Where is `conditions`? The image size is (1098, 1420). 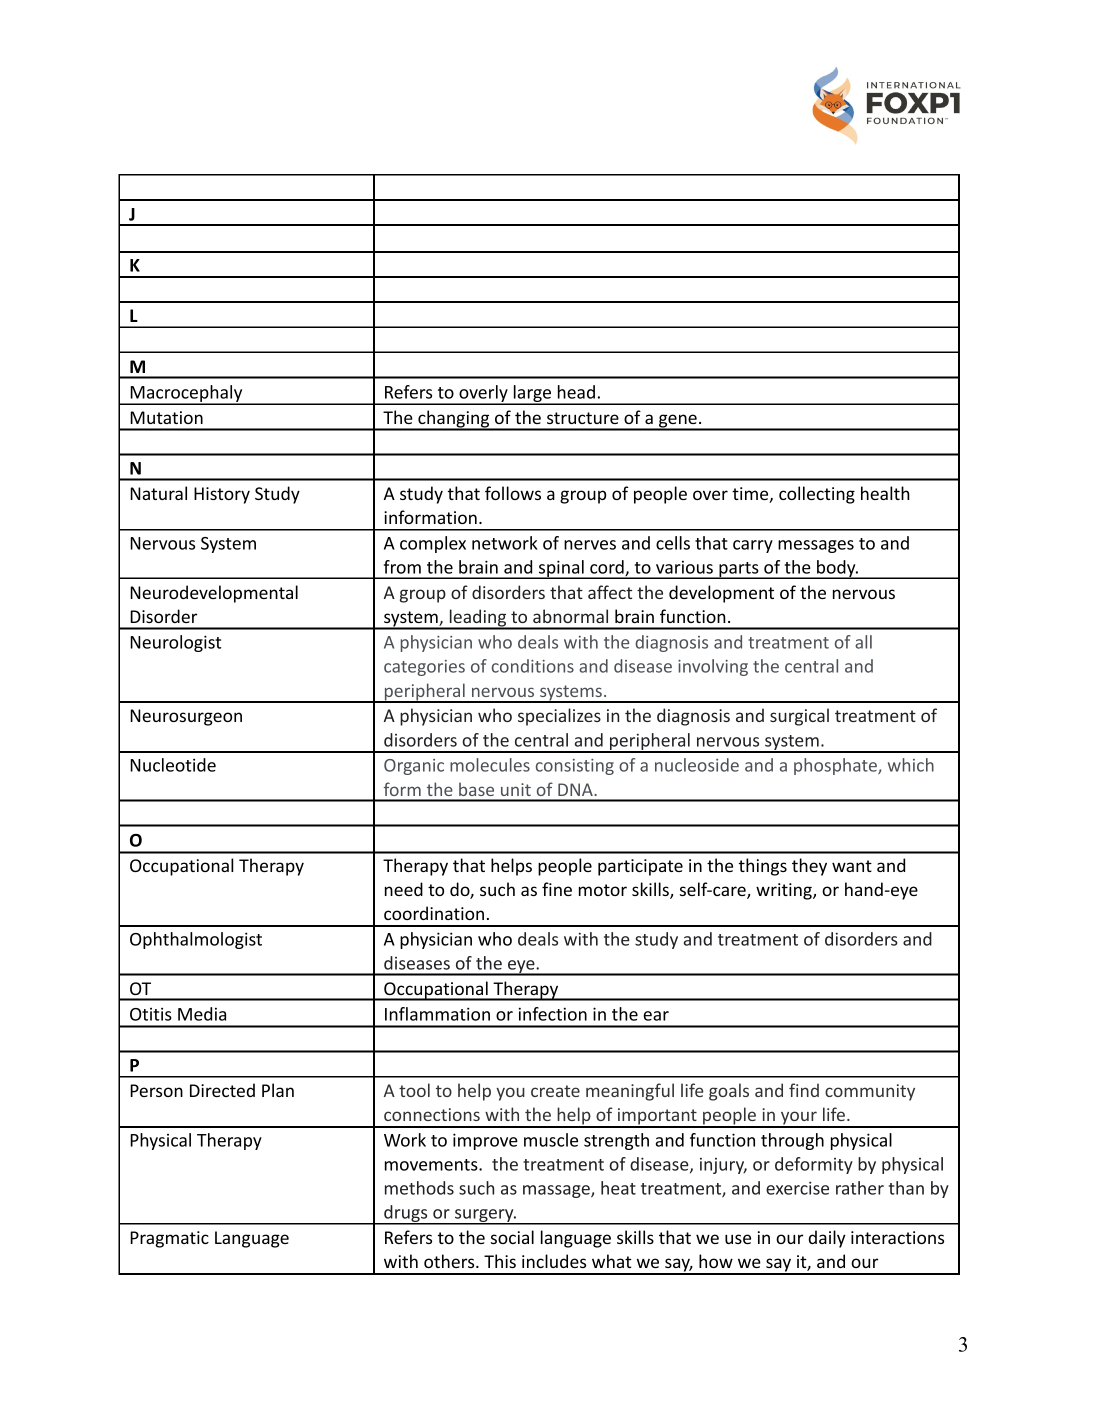
conditions is located at coordinates (533, 666).
